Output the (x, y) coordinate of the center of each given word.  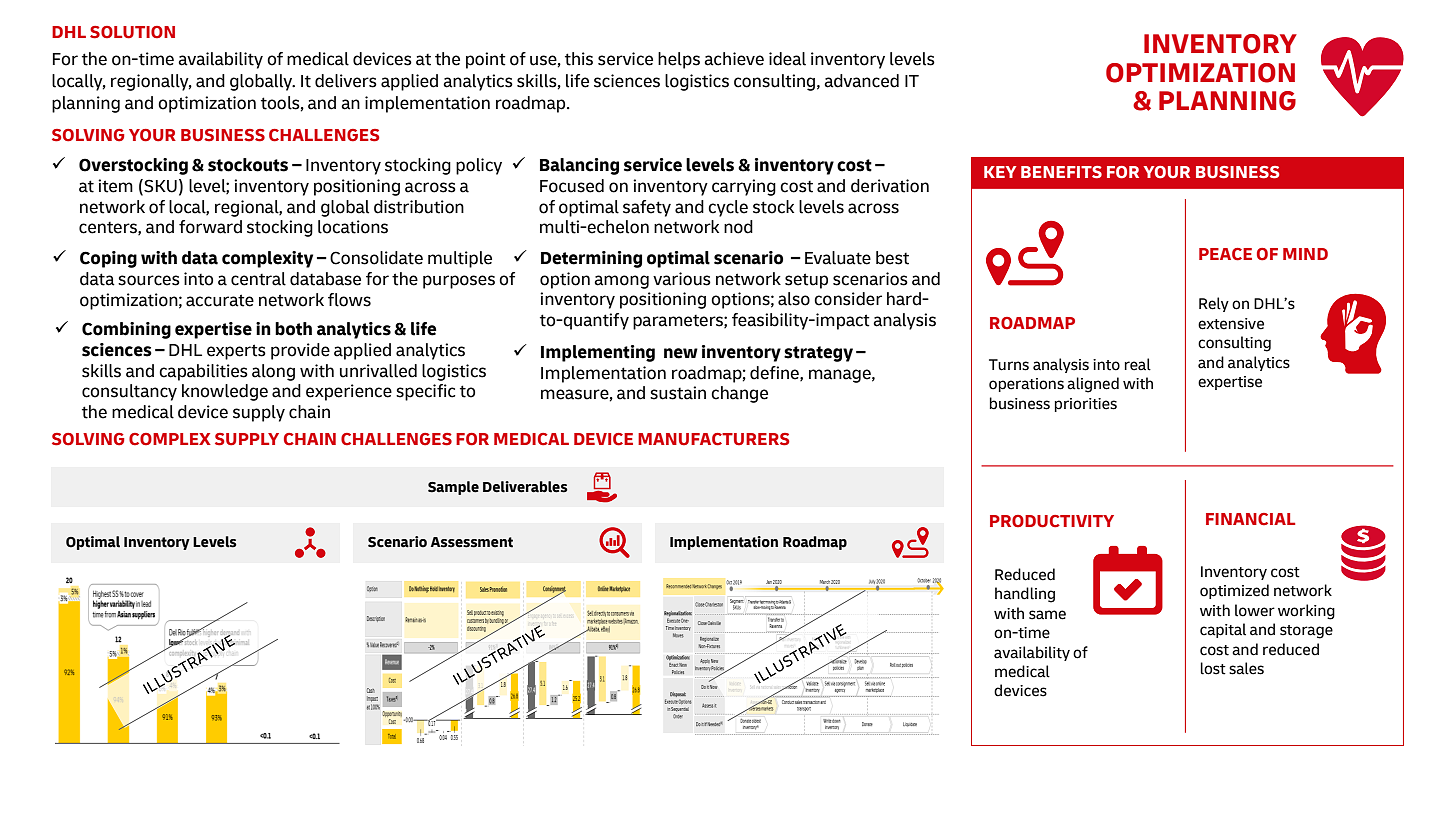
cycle (728, 208)
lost (1213, 668)
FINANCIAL (1250, 519)
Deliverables (525, 487)
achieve (734, 59)
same (1047, 615)
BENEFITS (1061, 172)
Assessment (472, 542)
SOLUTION (132, 32)
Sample (453, 488)
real (1138, 364)
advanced (861, 81)
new (681, 353)
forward (210, 227)
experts (236, 352)
